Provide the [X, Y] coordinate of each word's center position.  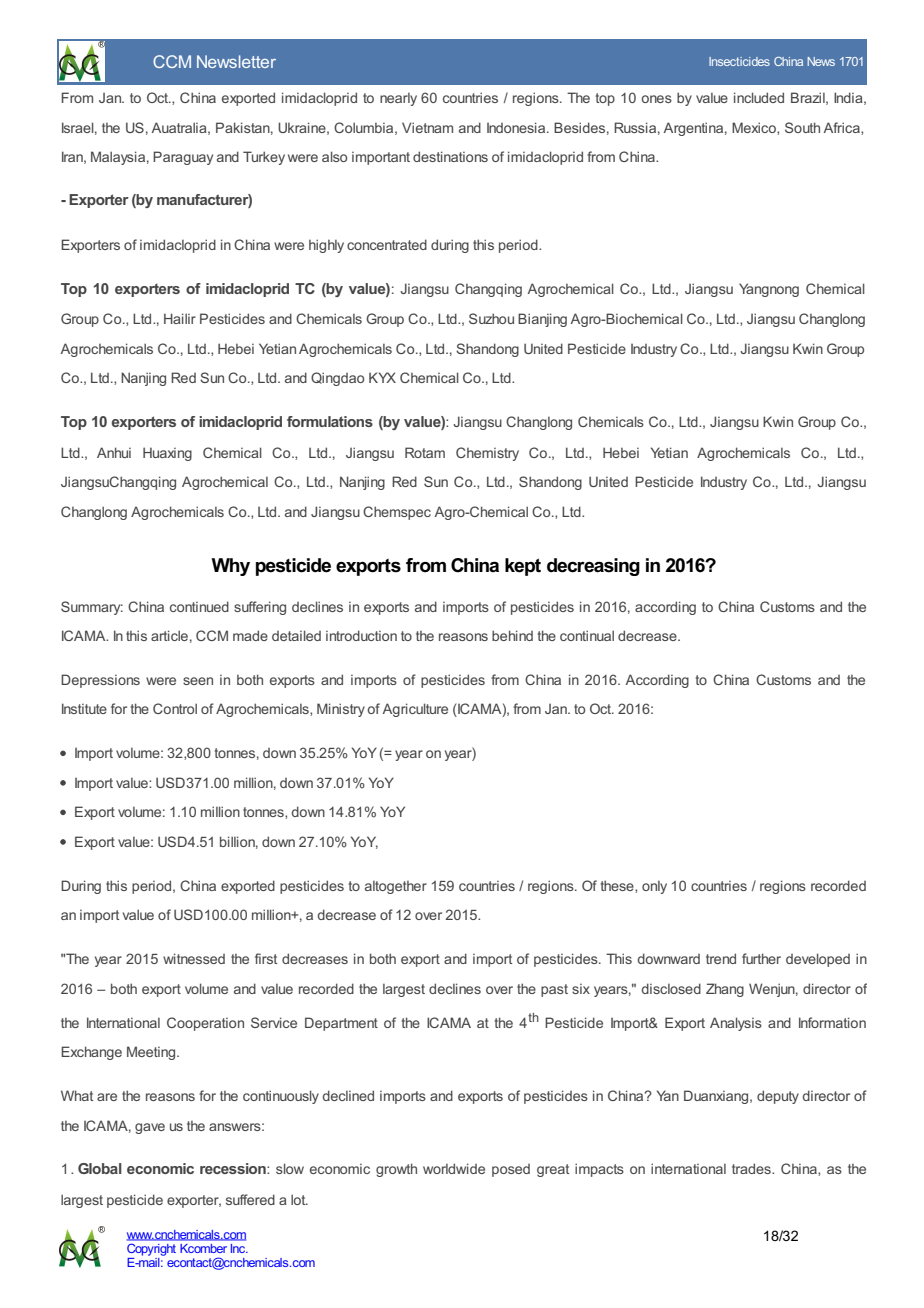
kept [523, 567]
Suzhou [491, 318]
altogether [396, 887]
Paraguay [183, 158]
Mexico [755, 128]
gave [150, 1128]
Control [175, 708]
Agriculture [415, 710]
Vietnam [427, 127]
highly [326, 246]
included [759, 97]
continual [587, 635]
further [761, 958]
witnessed [194, 958]
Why [230, 567]
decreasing [593, 567]
